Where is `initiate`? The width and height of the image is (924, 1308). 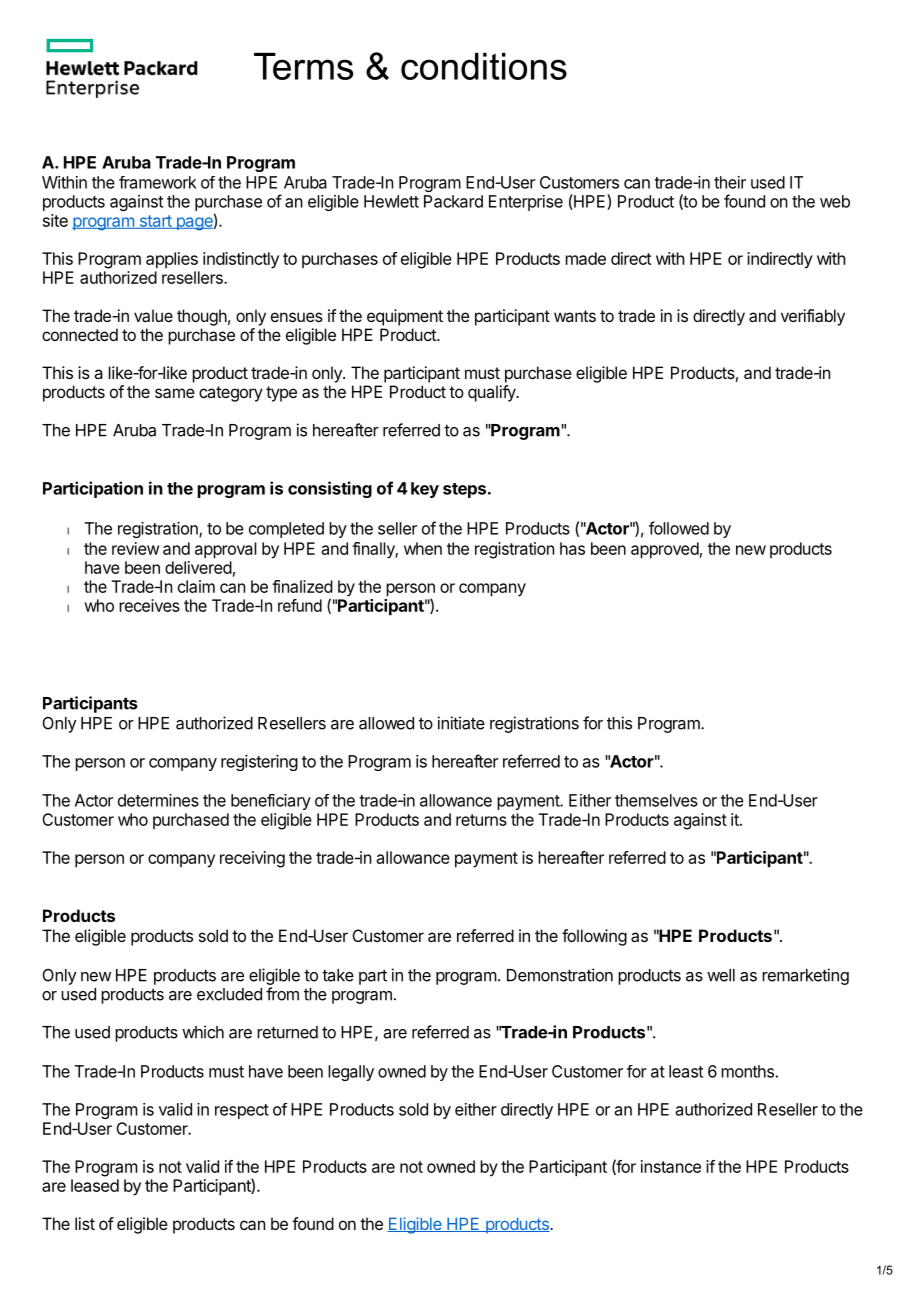
initiate is located at coordinates (461, 723).
